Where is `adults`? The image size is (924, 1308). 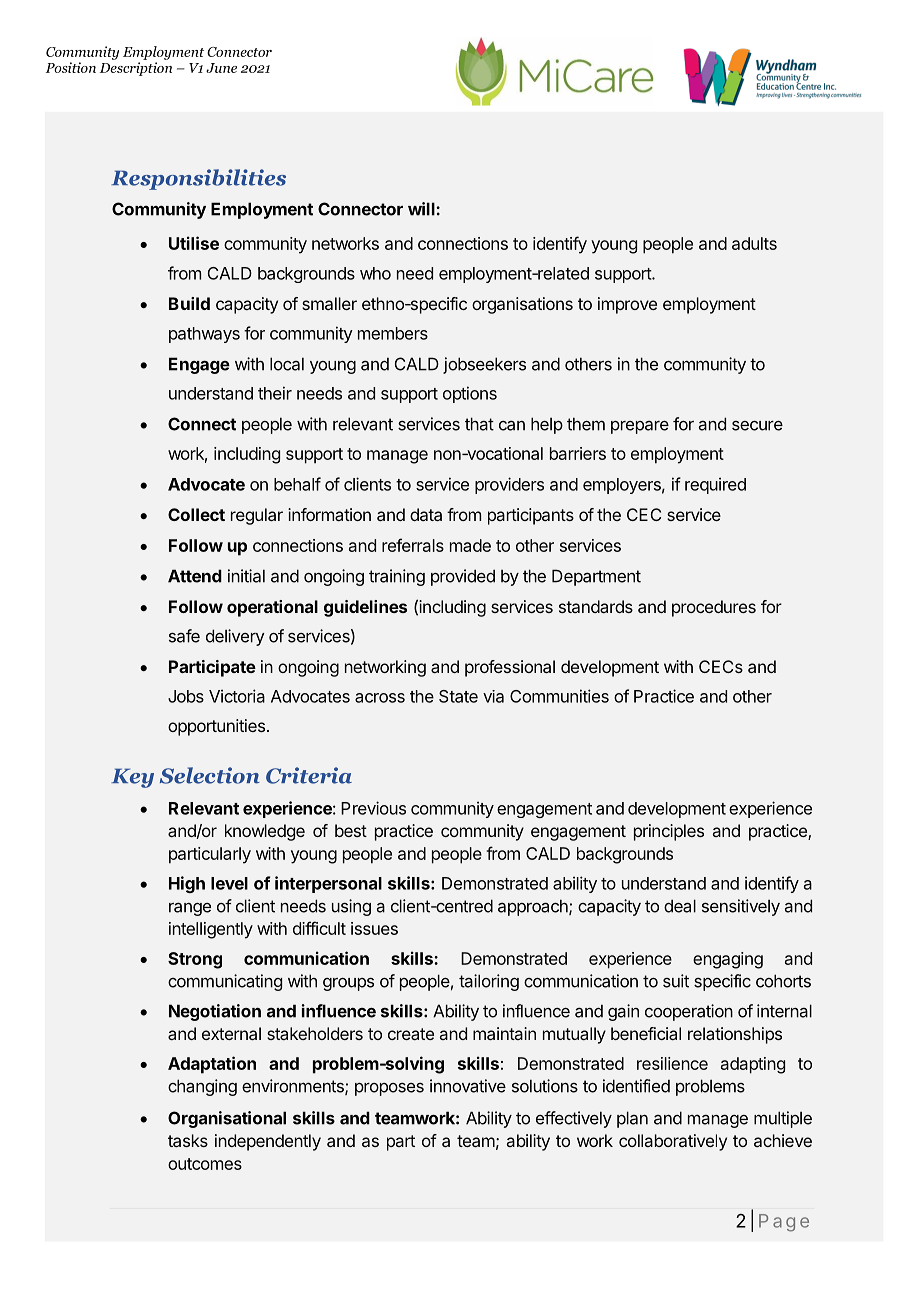 adults is located at coordinates (754, 243).
